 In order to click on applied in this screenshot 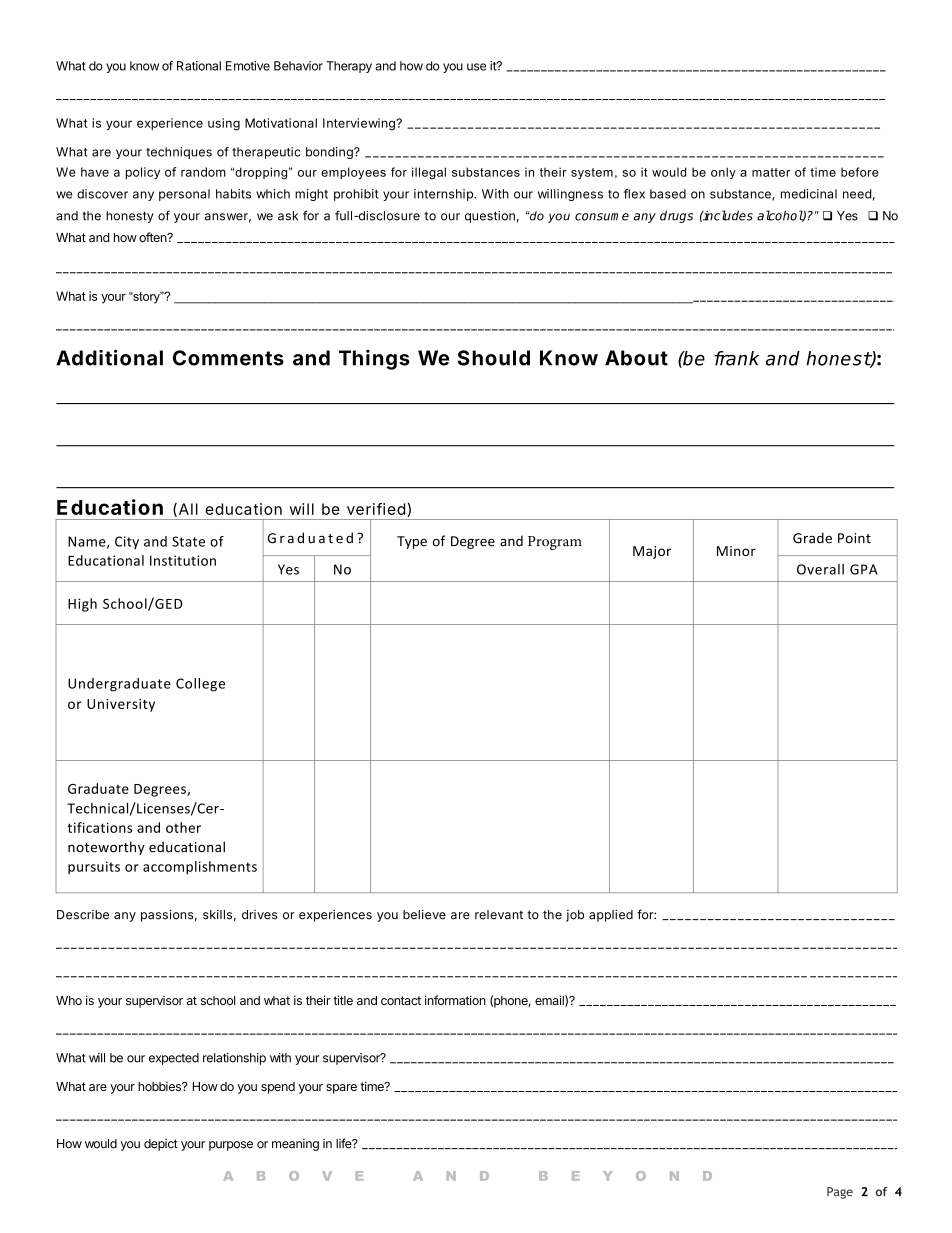, I will do `click(611, 916)`.
